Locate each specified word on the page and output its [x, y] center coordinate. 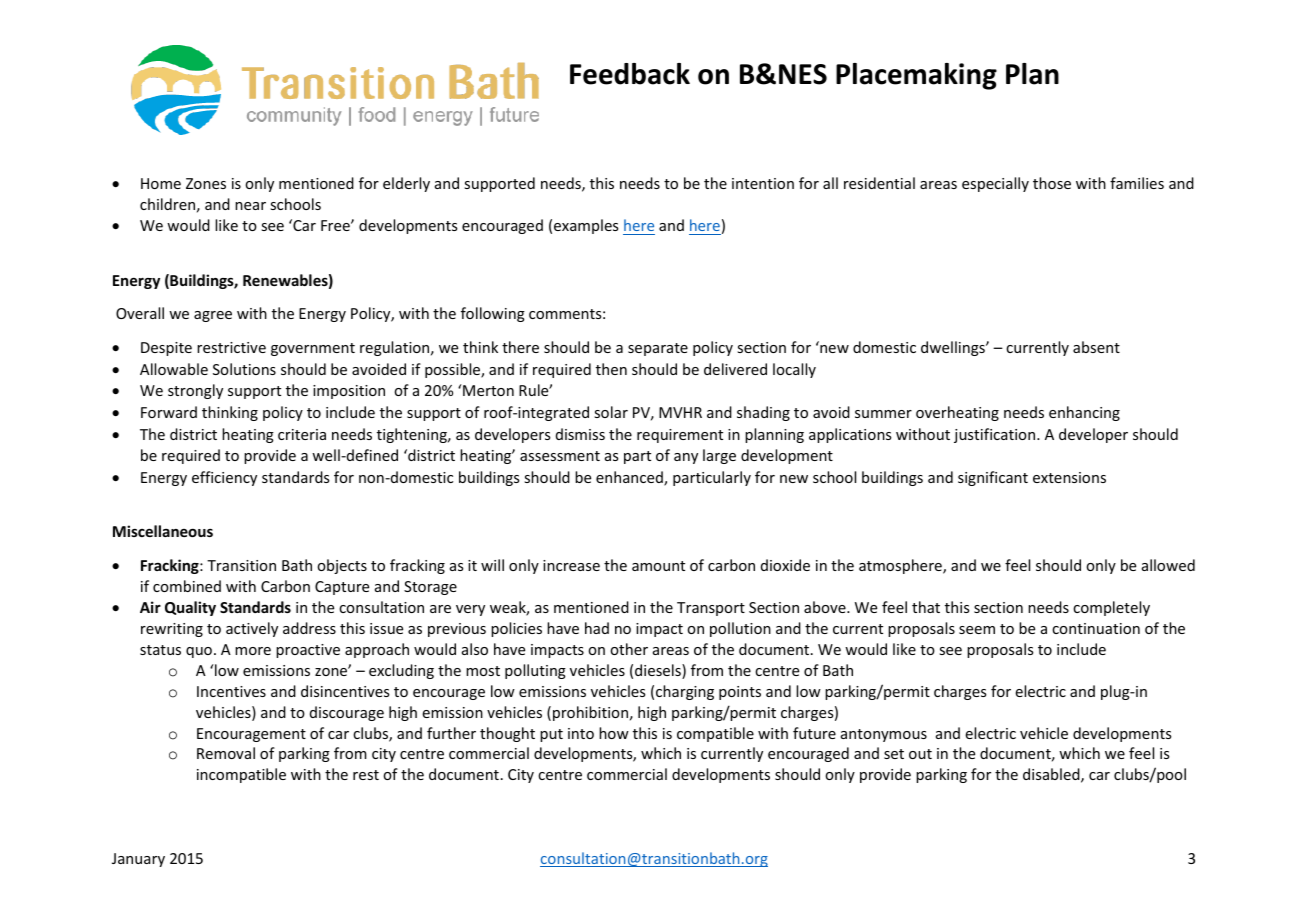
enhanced [630, 478]
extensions [1069, 477]
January [138, 860]
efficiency [224, 478]
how [614, 733]
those [1052, 183]
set [894, 754]
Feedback [630, 74]
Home [161, 183]
